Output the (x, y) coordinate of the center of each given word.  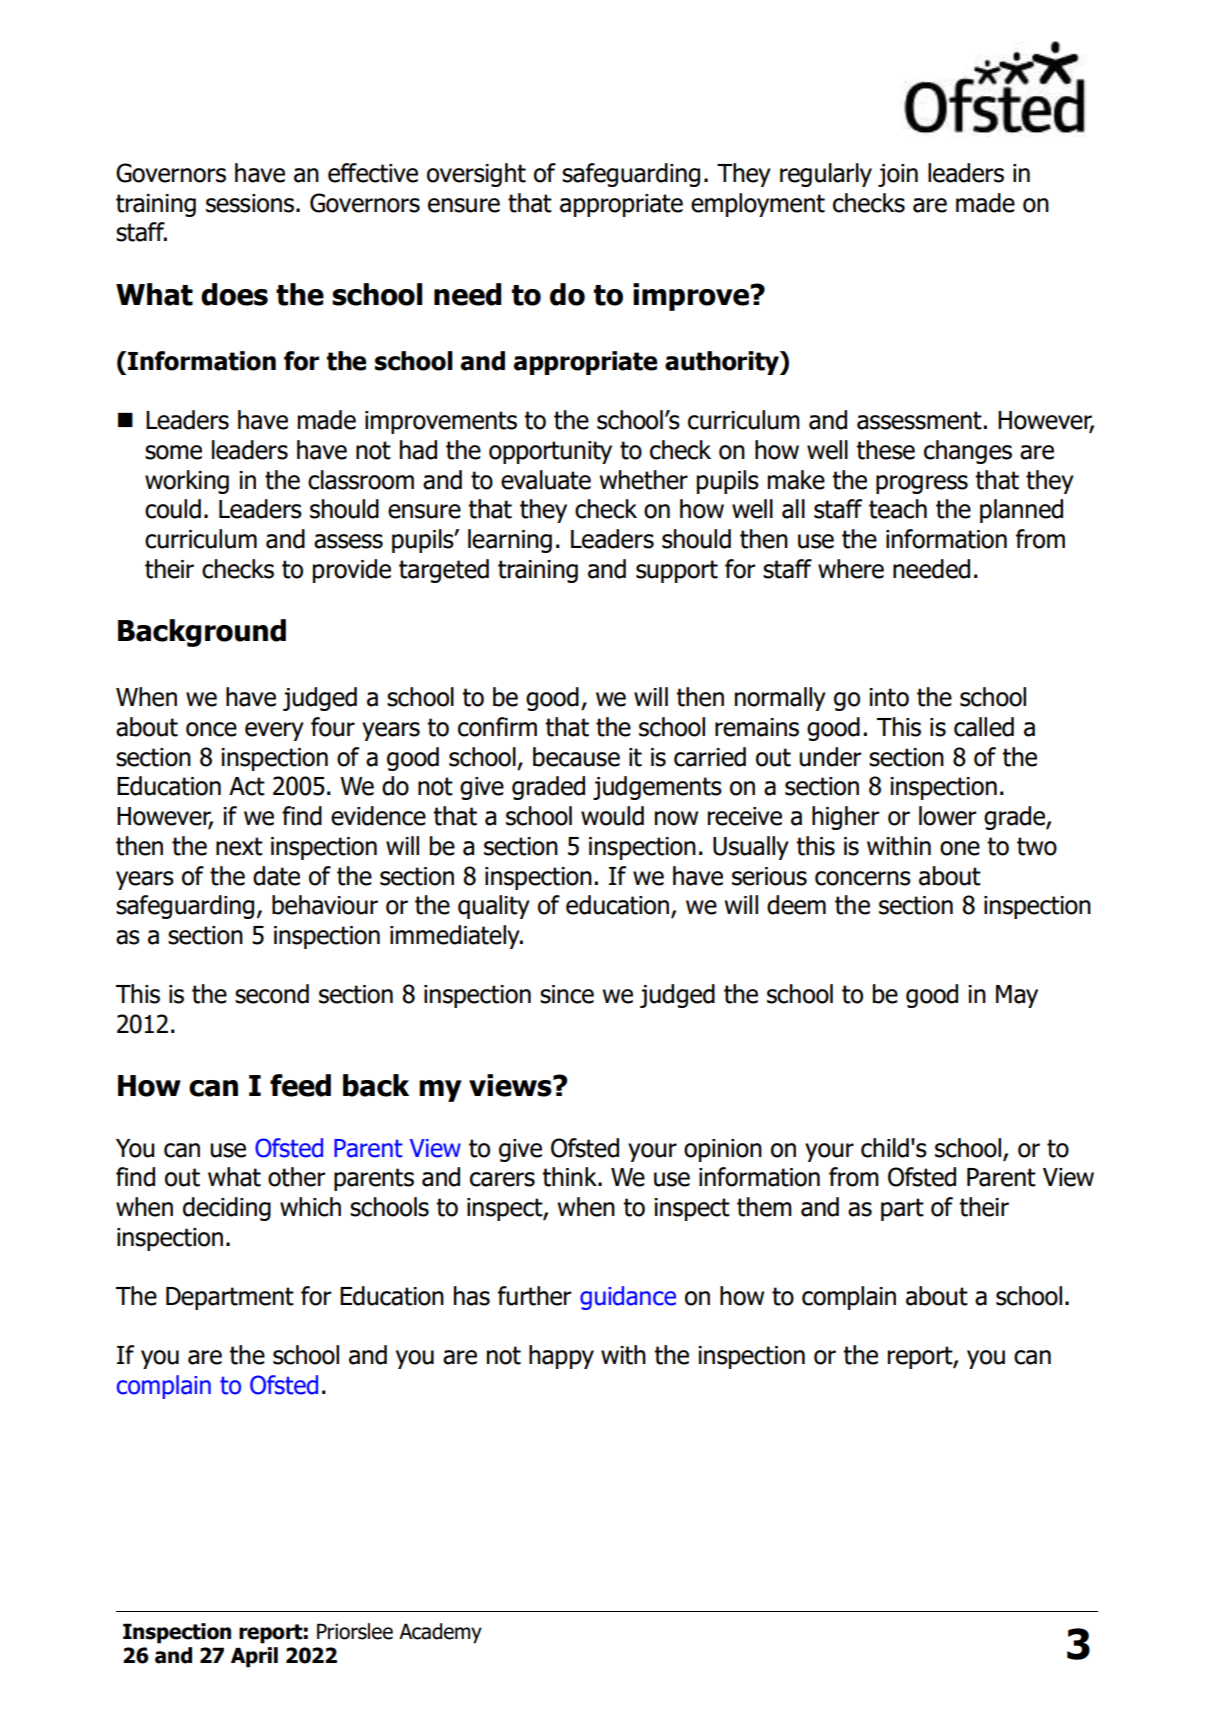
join (898, 175)
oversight (476, 175)
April (254, 1657)
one (960, 848)
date (276, 876)
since (567, 994)
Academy (440, 1633)
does (234, 294)
